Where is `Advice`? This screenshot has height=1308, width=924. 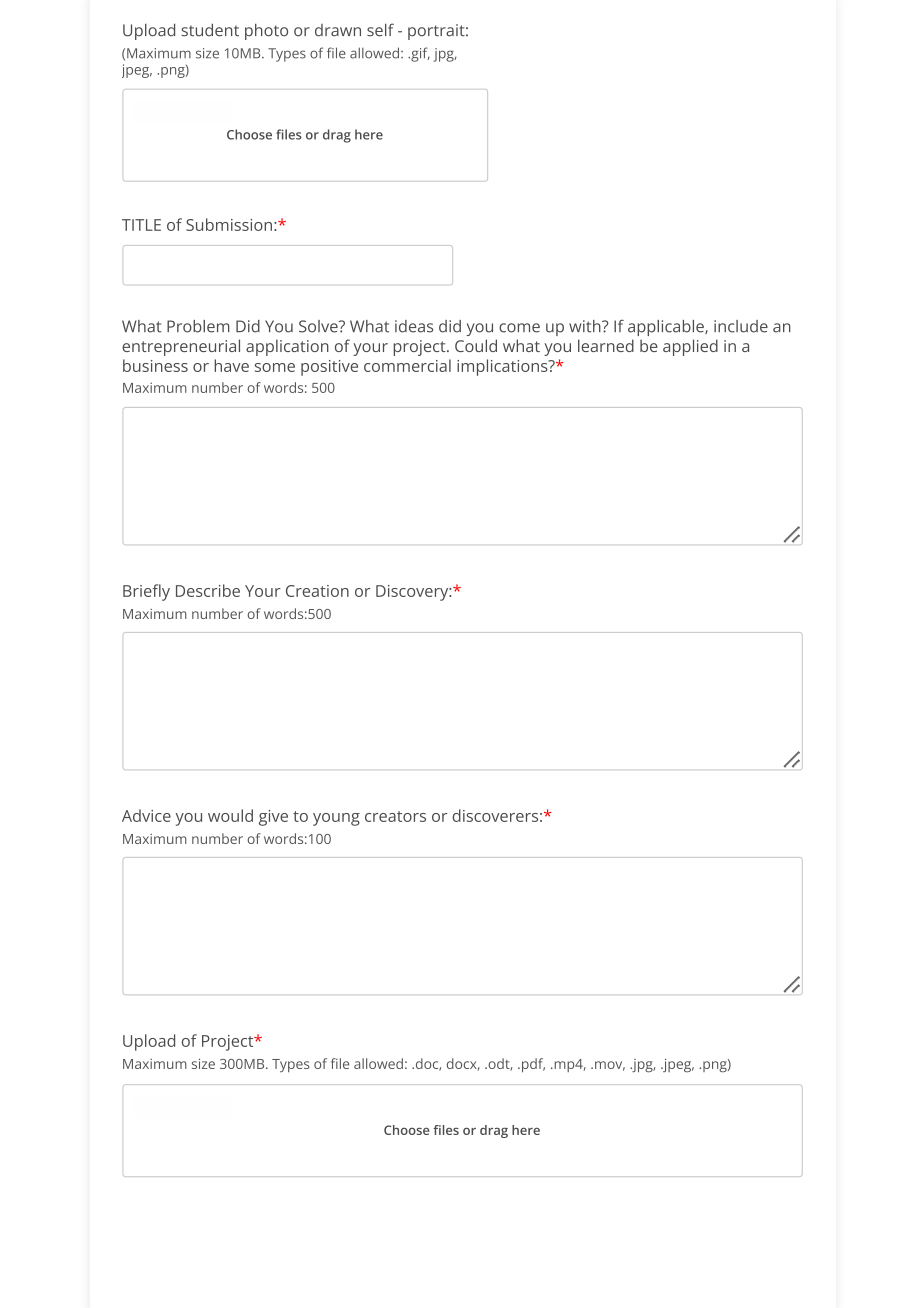
Advice is located at coordinates (146, 815).
